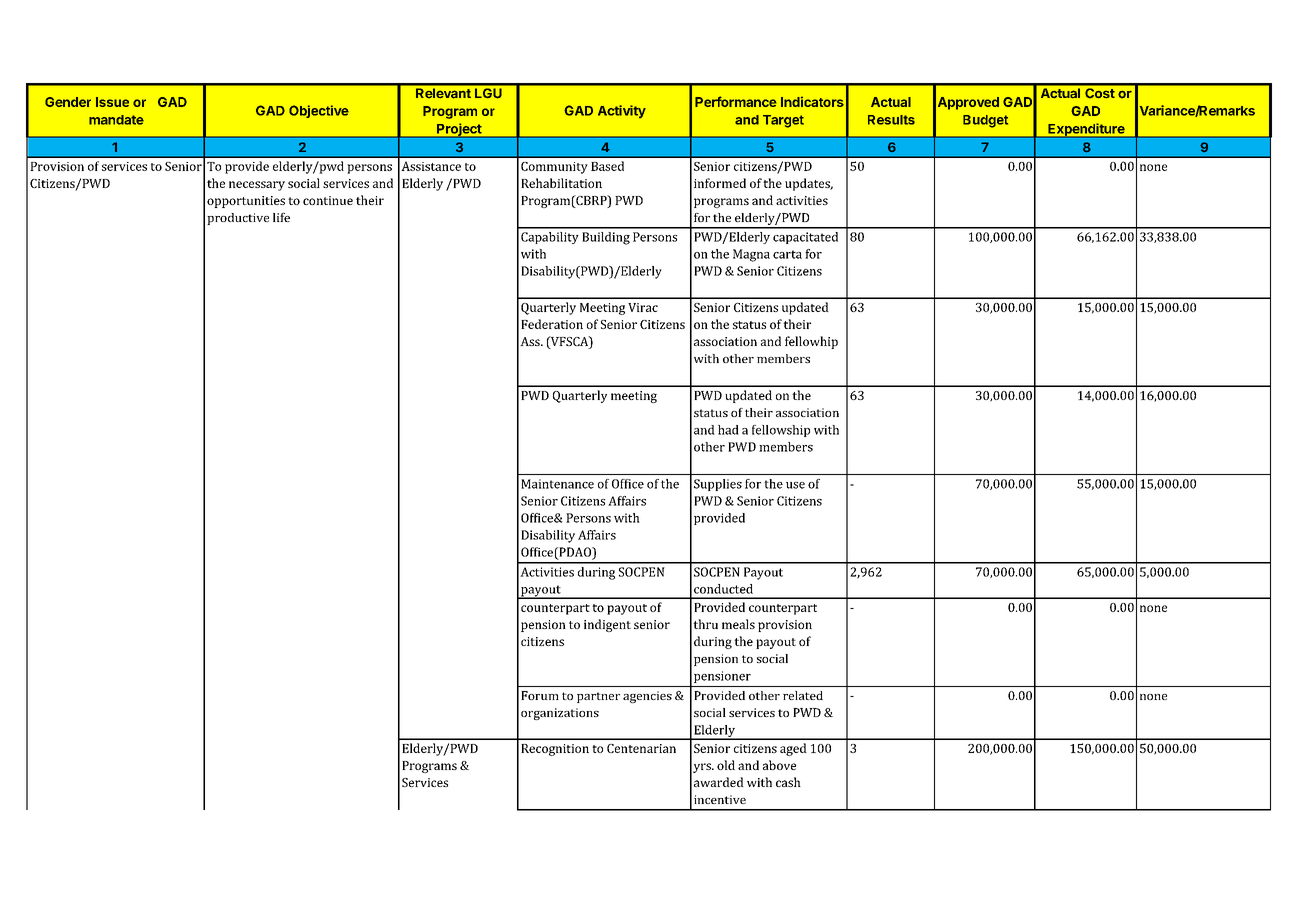  Describe the element at coordinates (723, 589) in the image. I see `conducted` at that location.
